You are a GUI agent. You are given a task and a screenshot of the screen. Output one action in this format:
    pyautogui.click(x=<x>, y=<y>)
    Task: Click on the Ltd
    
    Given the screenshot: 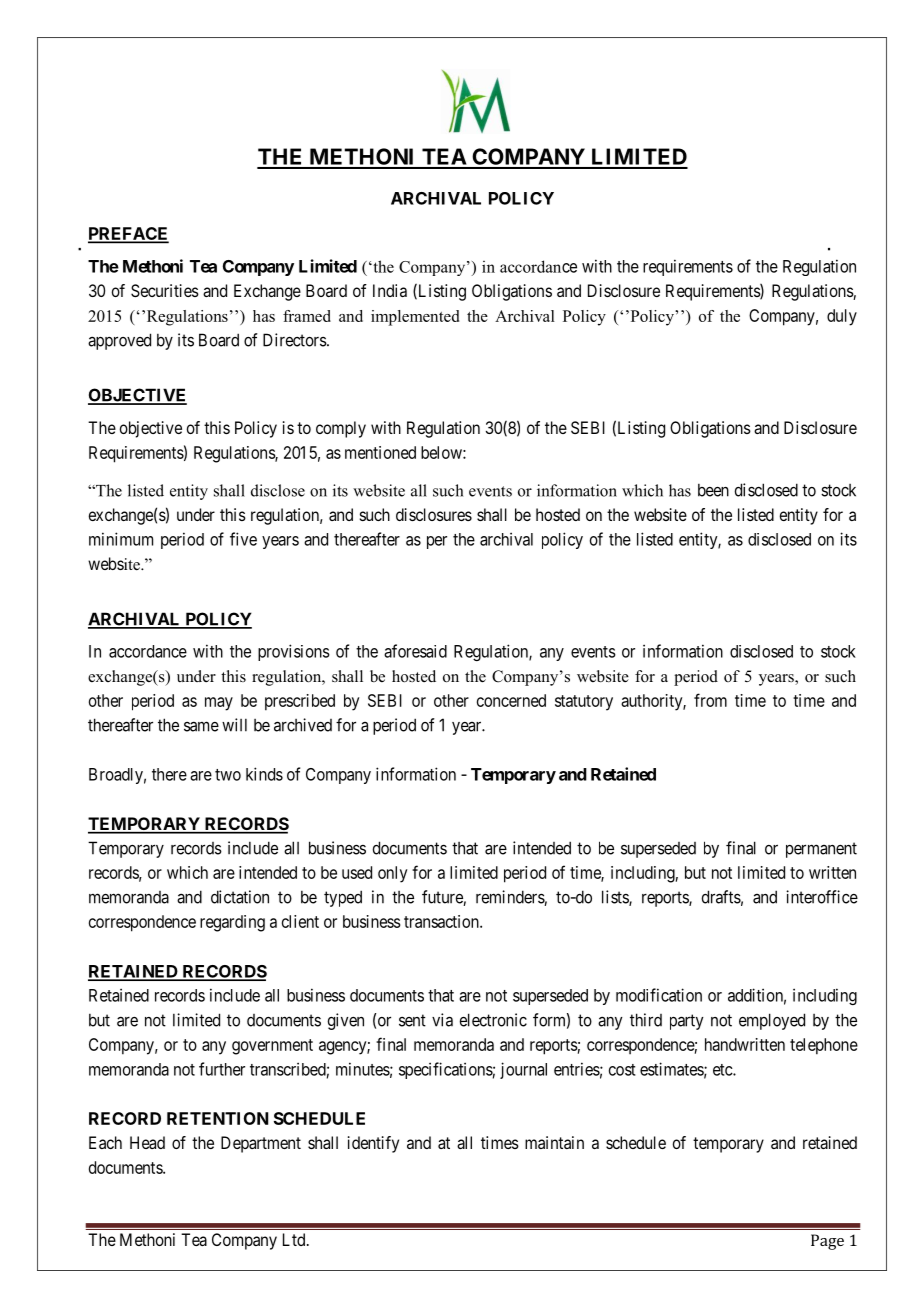 What is the action you would take?
    pyautogui.click(x=295, y=1239)
